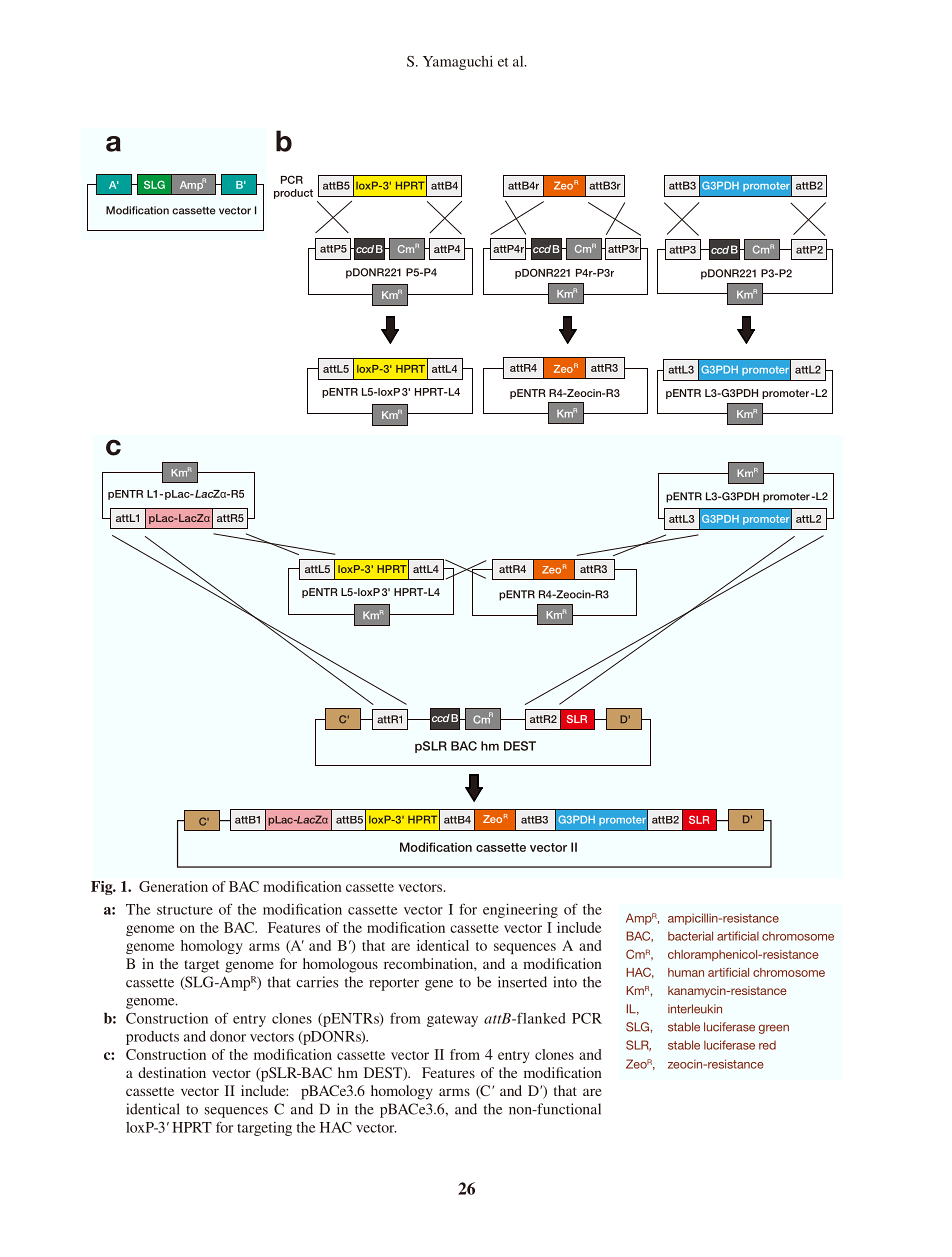  Describe the element at coordinates (686, 972) in the document. I see `human` at that location.
